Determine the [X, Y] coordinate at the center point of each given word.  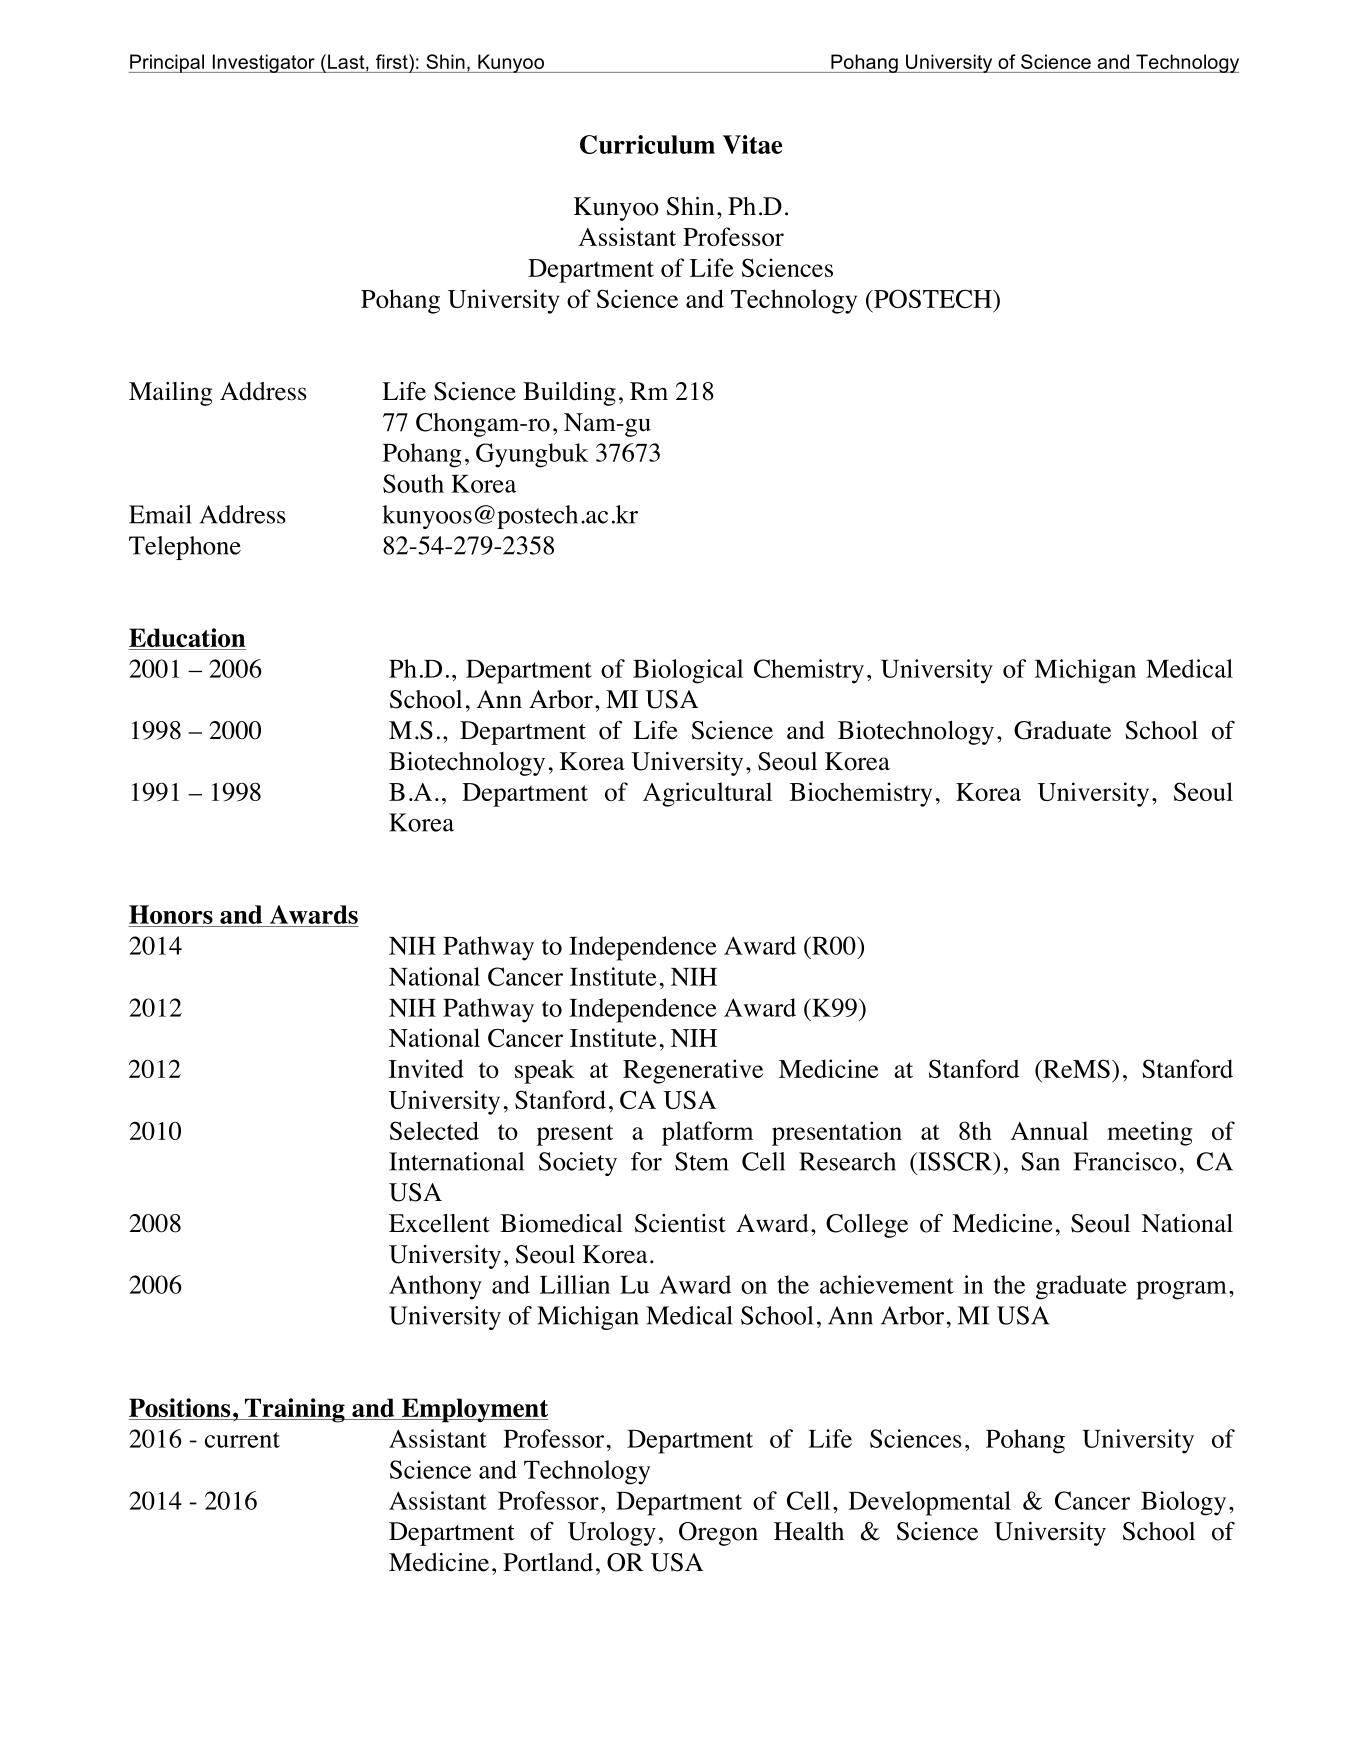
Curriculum [647, 144]
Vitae [752, 144]
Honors [171, 914]
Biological [688, 671]
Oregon [718, 1534]
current [242, 1440]
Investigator [263, 63]
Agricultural [707, 794]
